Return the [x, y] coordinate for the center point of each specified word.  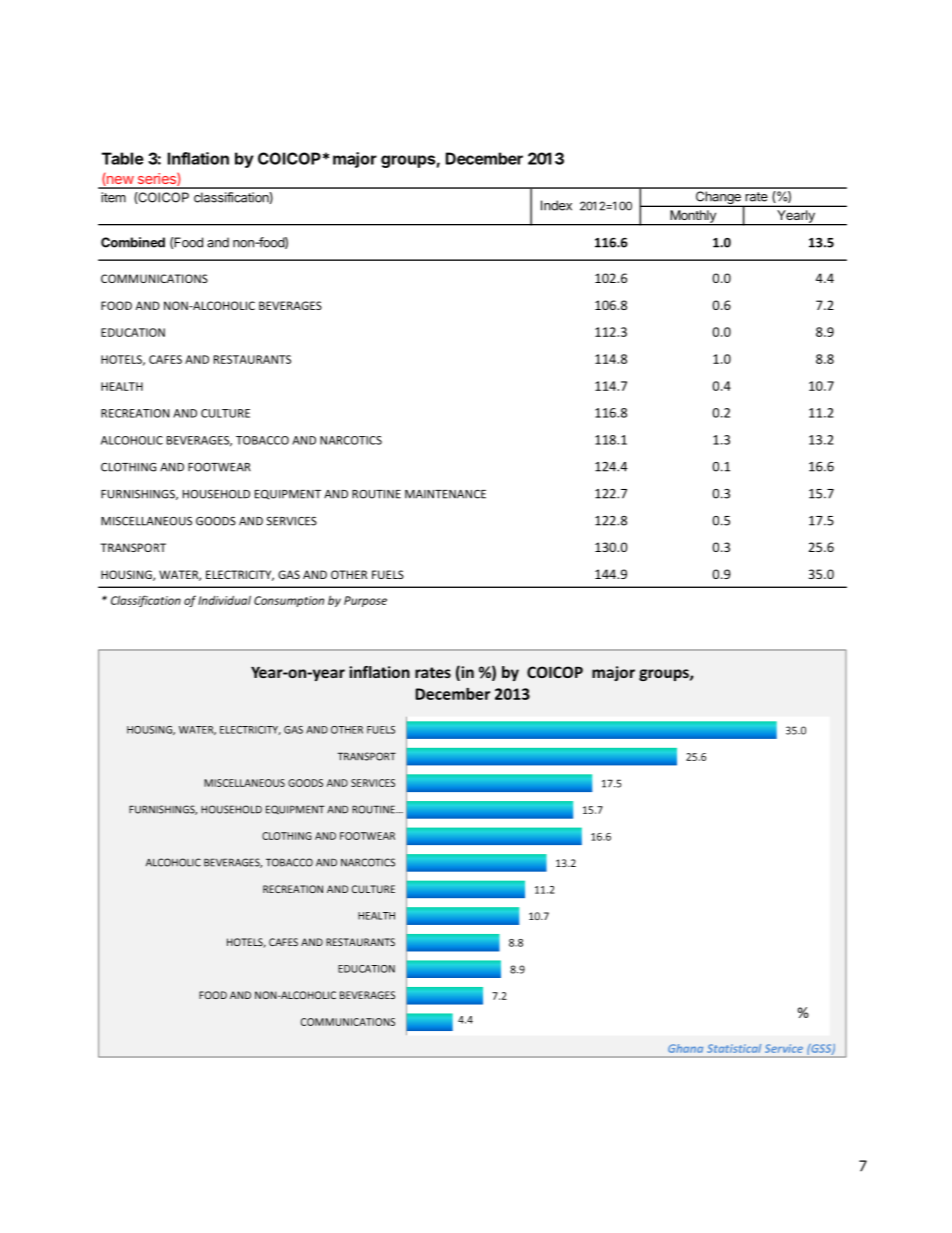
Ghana [685, 1048]
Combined [133, 242]
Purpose [365, 601]
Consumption [289, 601]
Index [556, 205]
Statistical [734, 1048]
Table [123, 158]
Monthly [693, 217]
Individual [224, 600]
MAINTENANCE [445, 494]
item [113, 197]
